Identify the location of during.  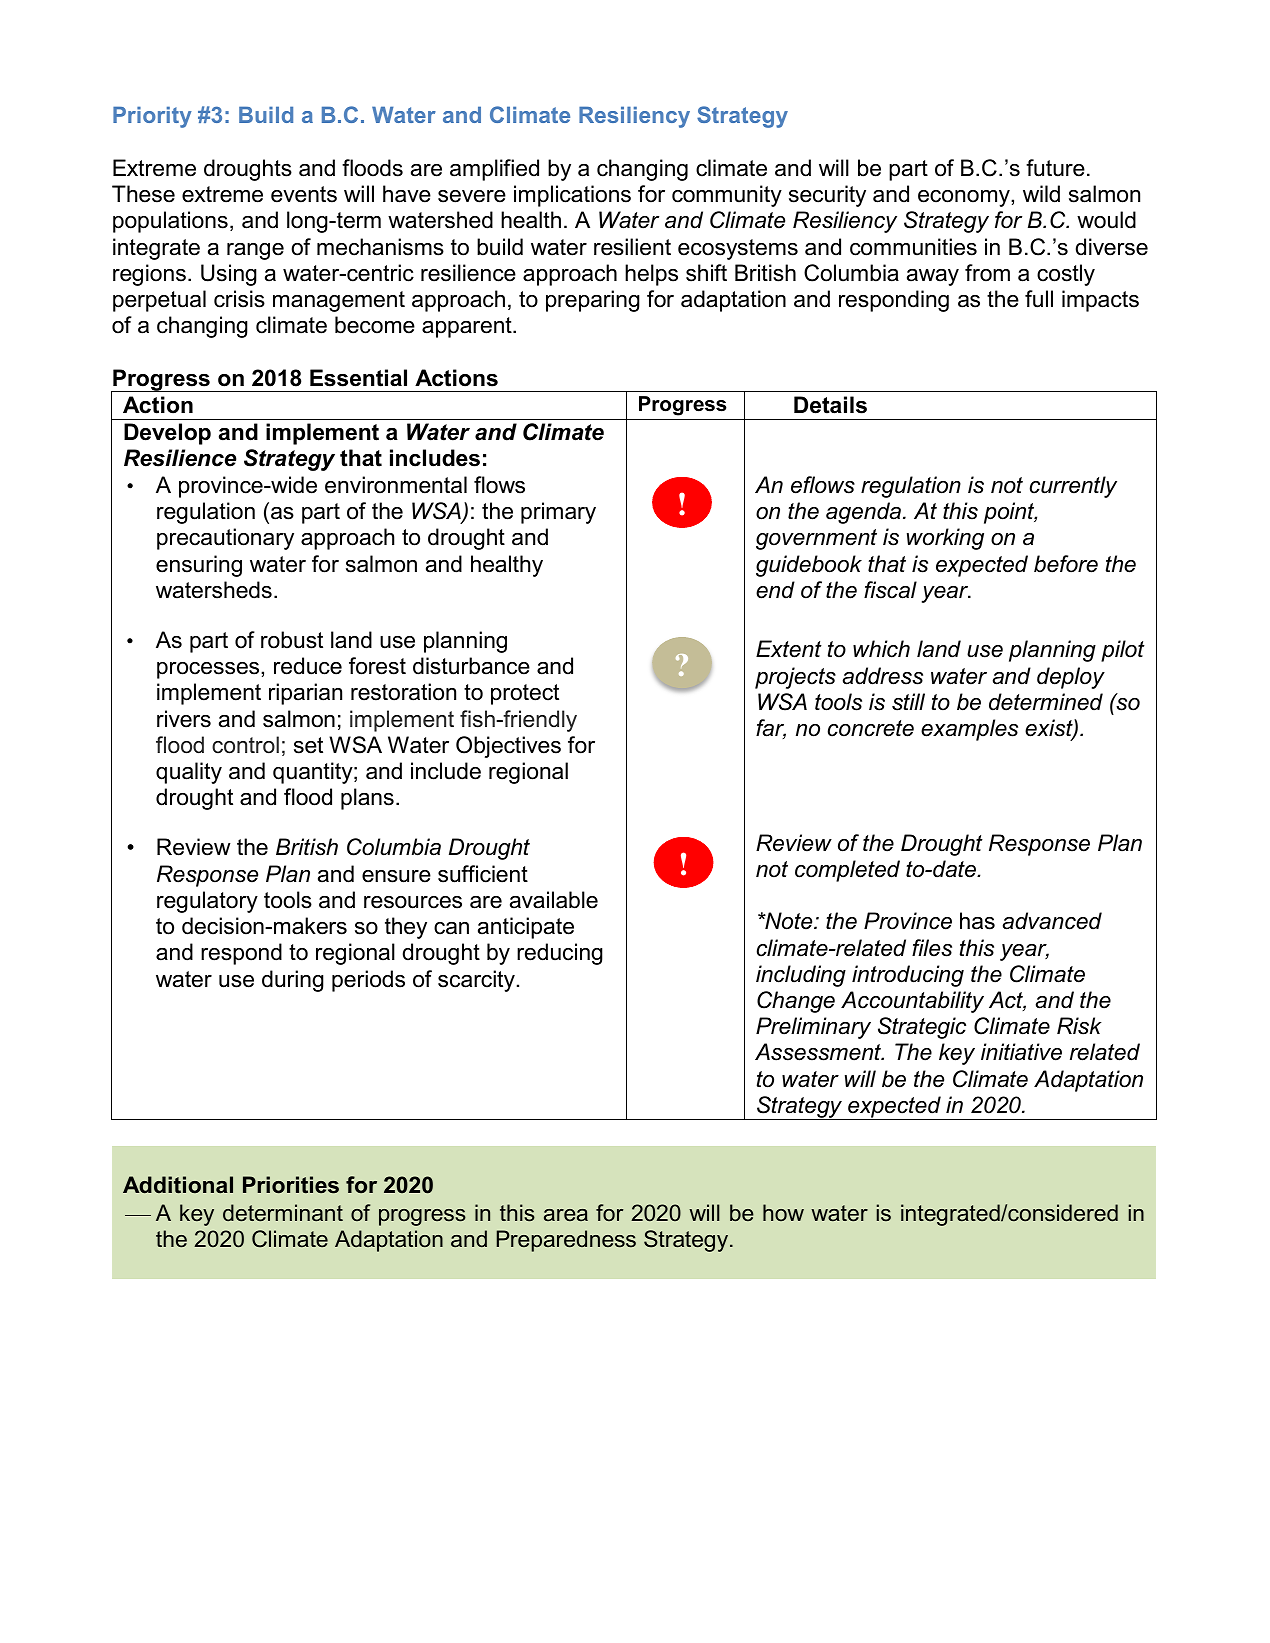
(293, 981).
